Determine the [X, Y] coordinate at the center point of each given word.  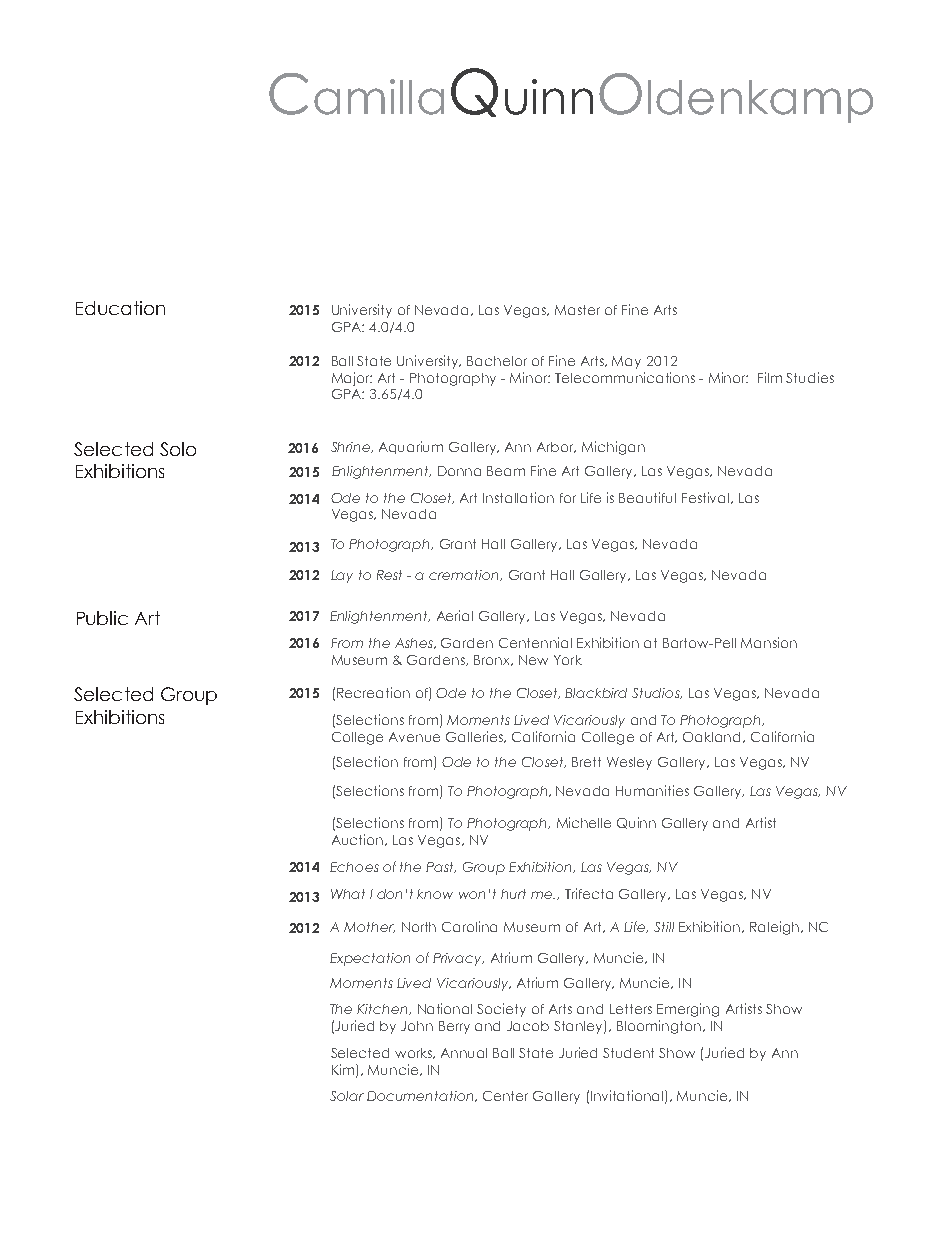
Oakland [713, 737]
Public [102, 618]
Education [120, 308]
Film [770, 377]
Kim [344, 1070]
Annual [464, 1053]
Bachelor [497, 361]
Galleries [476, 737]
